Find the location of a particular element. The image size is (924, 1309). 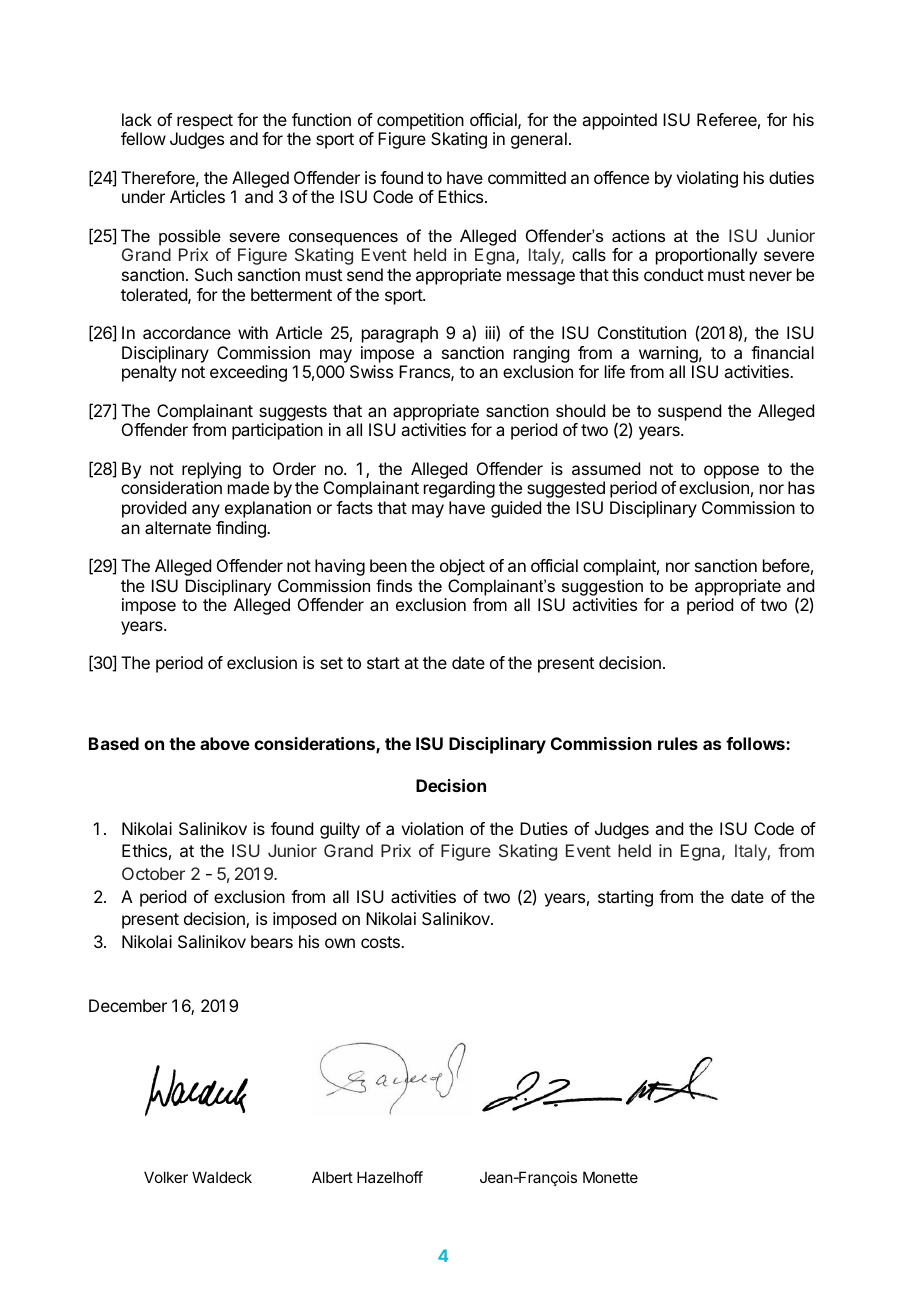

competition is located at coordinates (420, 121).
